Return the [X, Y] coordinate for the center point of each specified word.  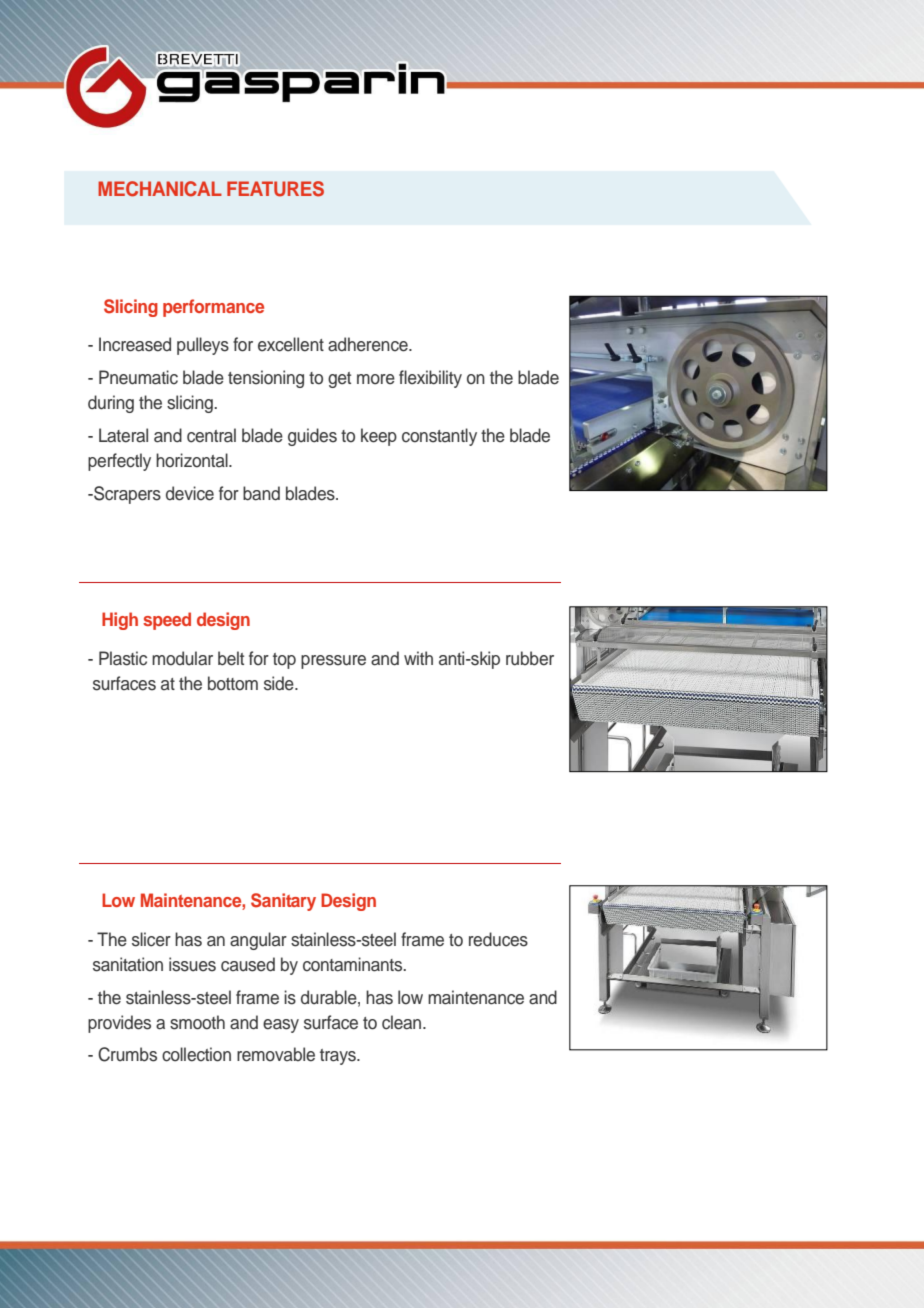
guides [312, 437]
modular [182, 658]
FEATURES [275, 189]
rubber [530, 658]
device [190, 493]
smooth [197, 1022]
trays [339, 1057]
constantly [439, 437]
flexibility [430, 379]
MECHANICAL [160, 189]
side [280, 683]
